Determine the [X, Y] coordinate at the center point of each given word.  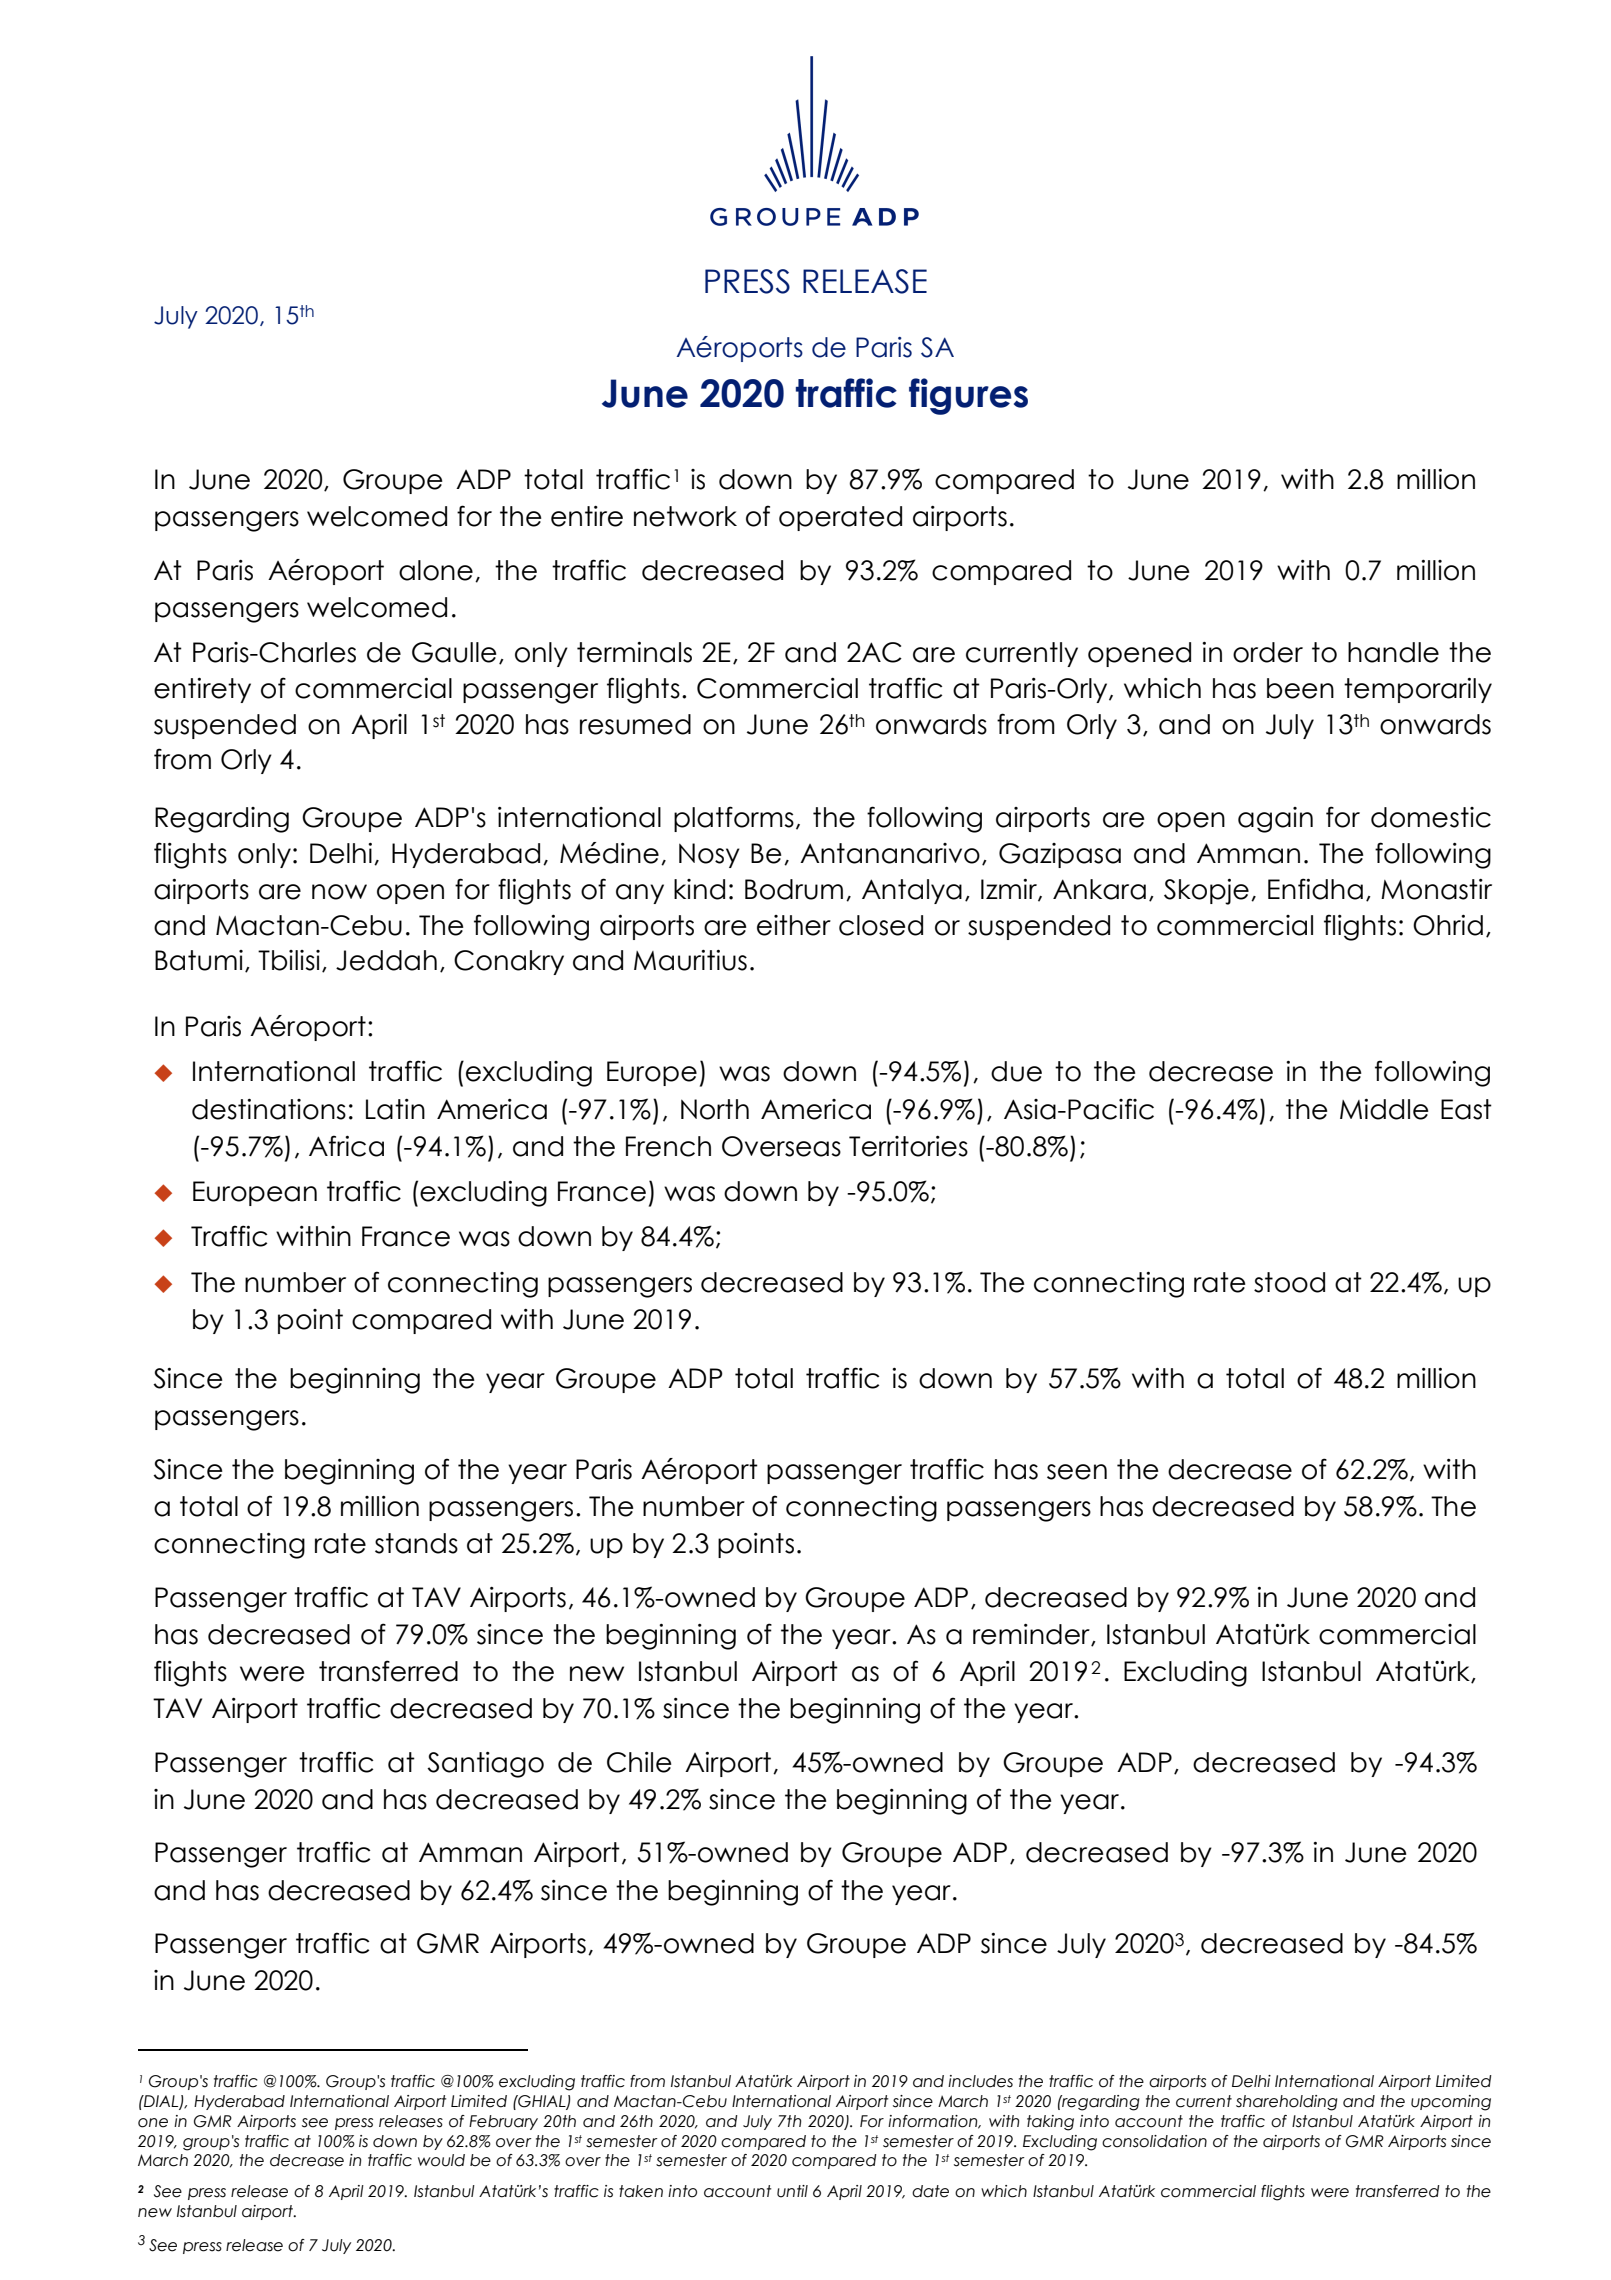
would [441, 2160]
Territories [908, 1146]
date [930, 2191]
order [1268, 652]
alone [436, 570]
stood [1289, 1282]
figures [968, 396]
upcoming [1451, 2103]
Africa [346, 1146]
